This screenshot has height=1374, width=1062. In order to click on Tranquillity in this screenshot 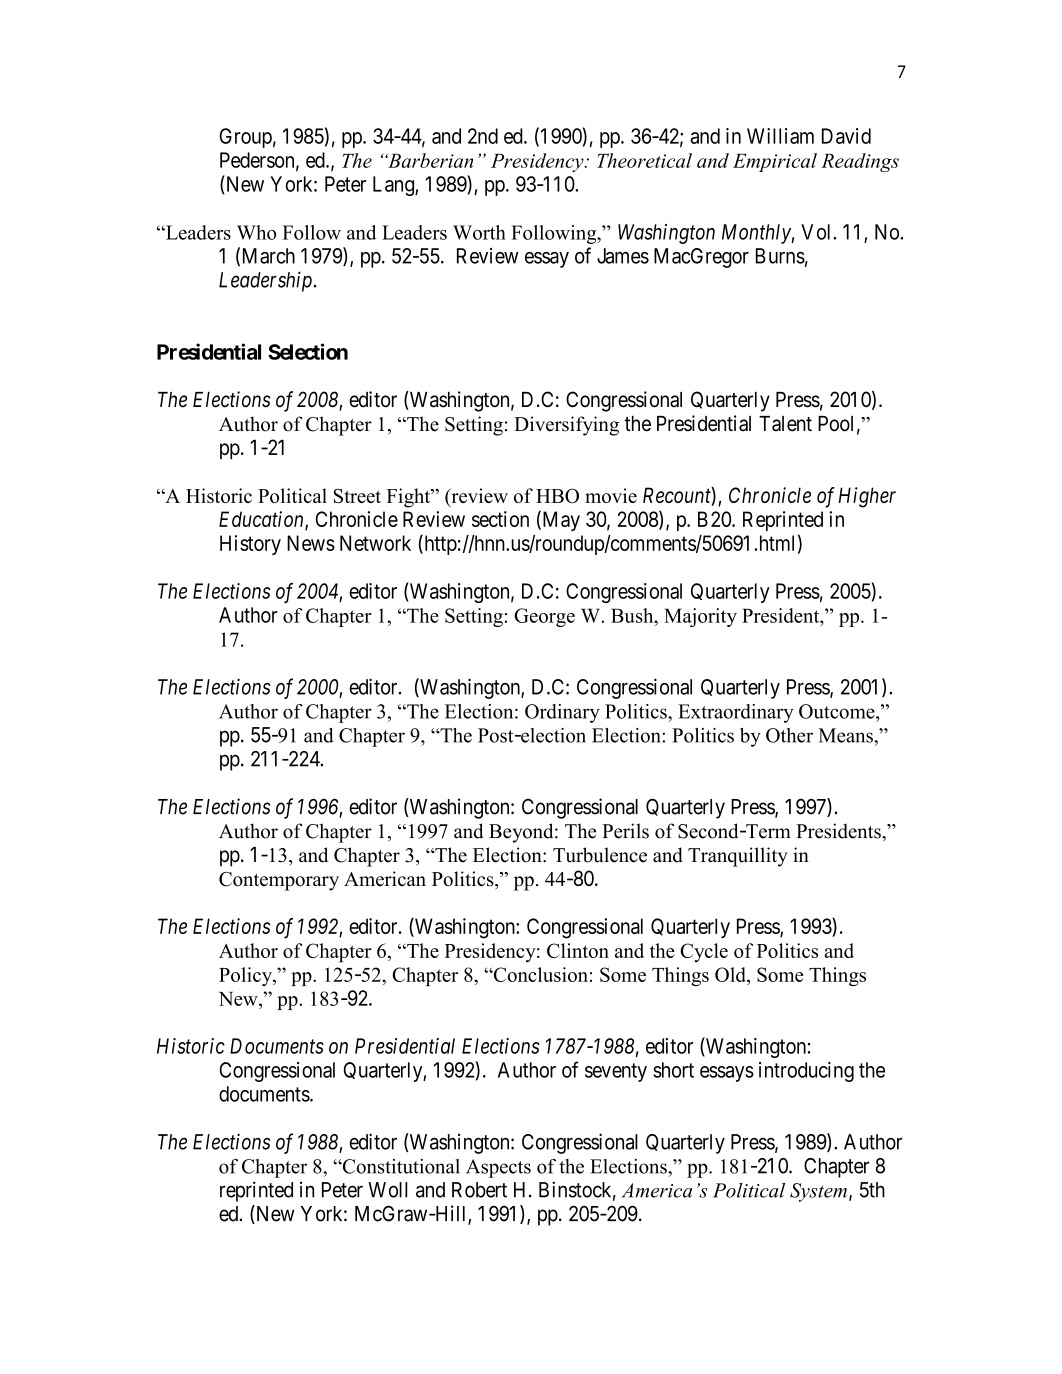, I will do `click(738, 857)`.
